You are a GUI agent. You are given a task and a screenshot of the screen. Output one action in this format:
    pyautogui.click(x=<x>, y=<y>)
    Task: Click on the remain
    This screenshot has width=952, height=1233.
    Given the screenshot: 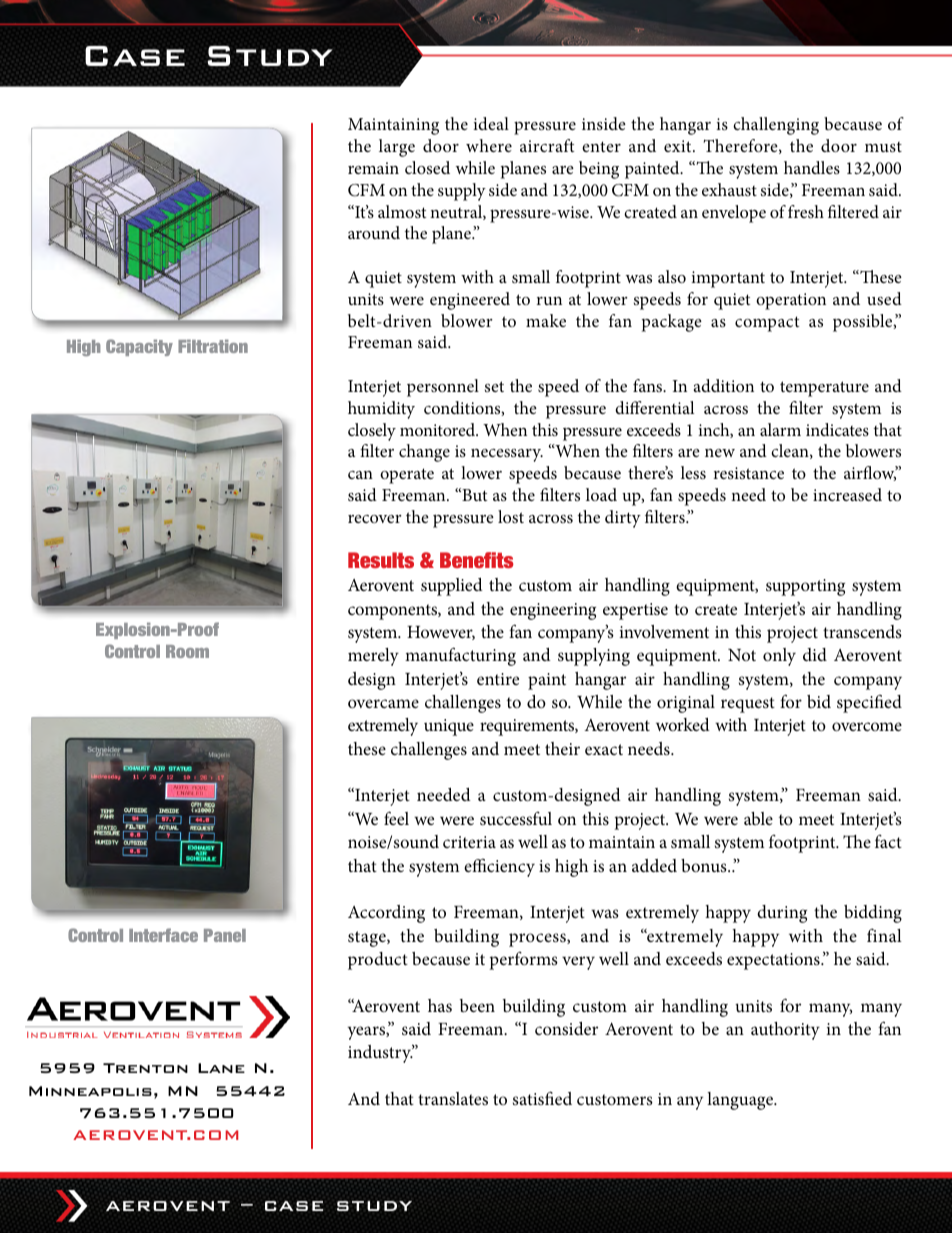 What is the action you would take?
    pyautogui.click(x=373, y=168)
